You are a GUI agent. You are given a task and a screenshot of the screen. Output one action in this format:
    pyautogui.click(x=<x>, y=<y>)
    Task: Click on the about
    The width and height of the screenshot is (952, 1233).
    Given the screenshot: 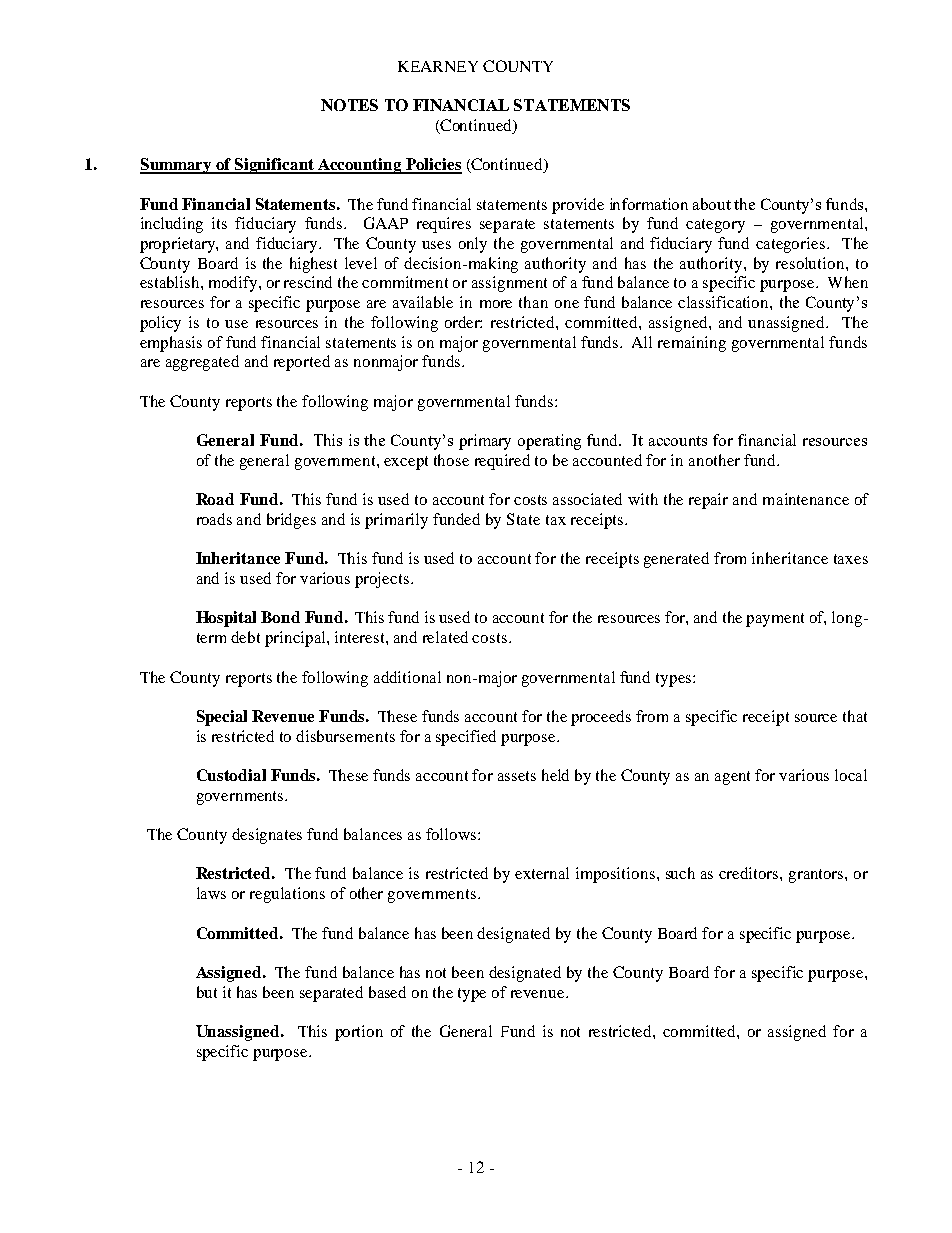 What is the action you would take?
    pyautogui.click(x=712, y=204)
